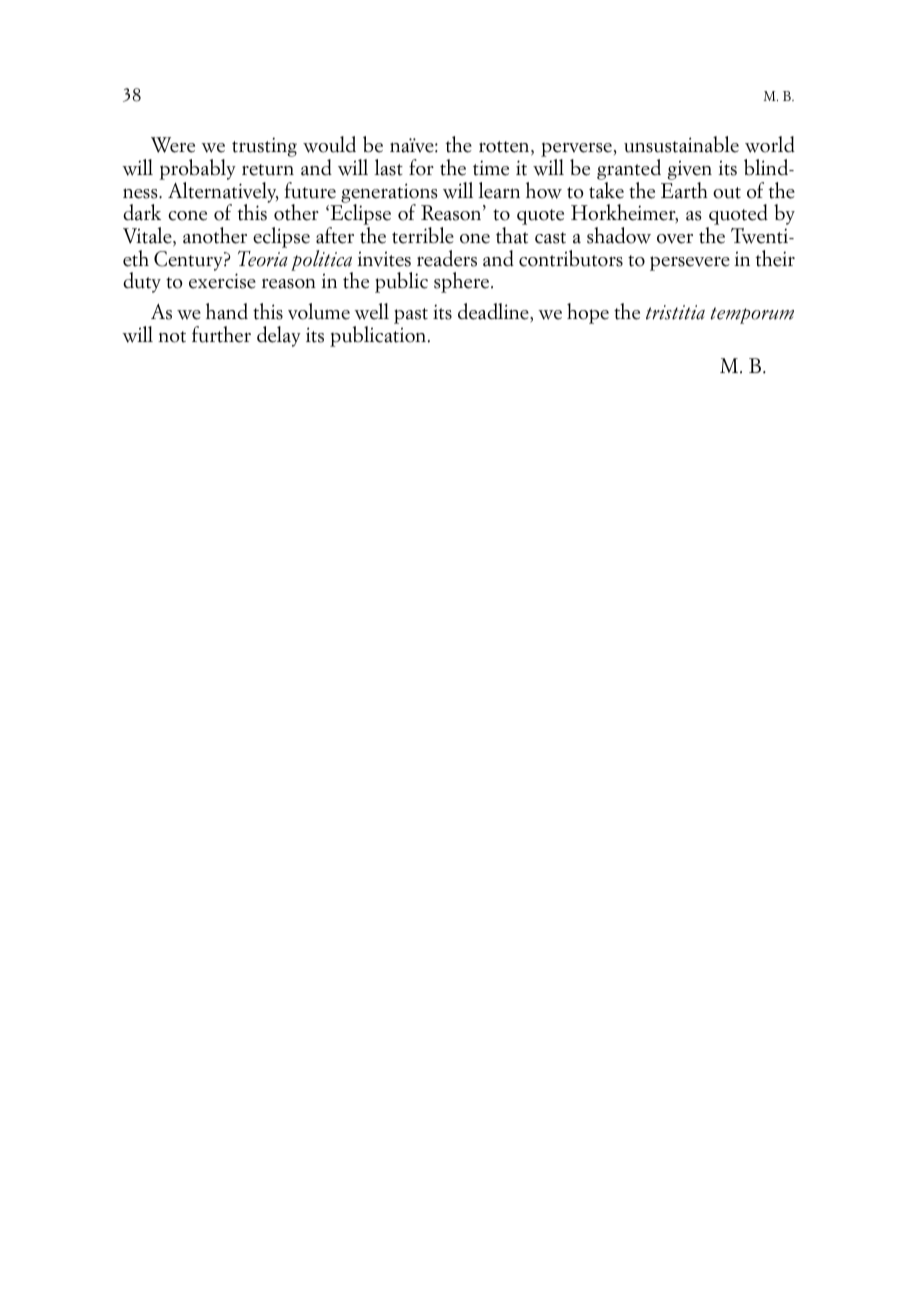 This screenshot has height=1316, width=923. I want to click on cone, so click(187, 215).
